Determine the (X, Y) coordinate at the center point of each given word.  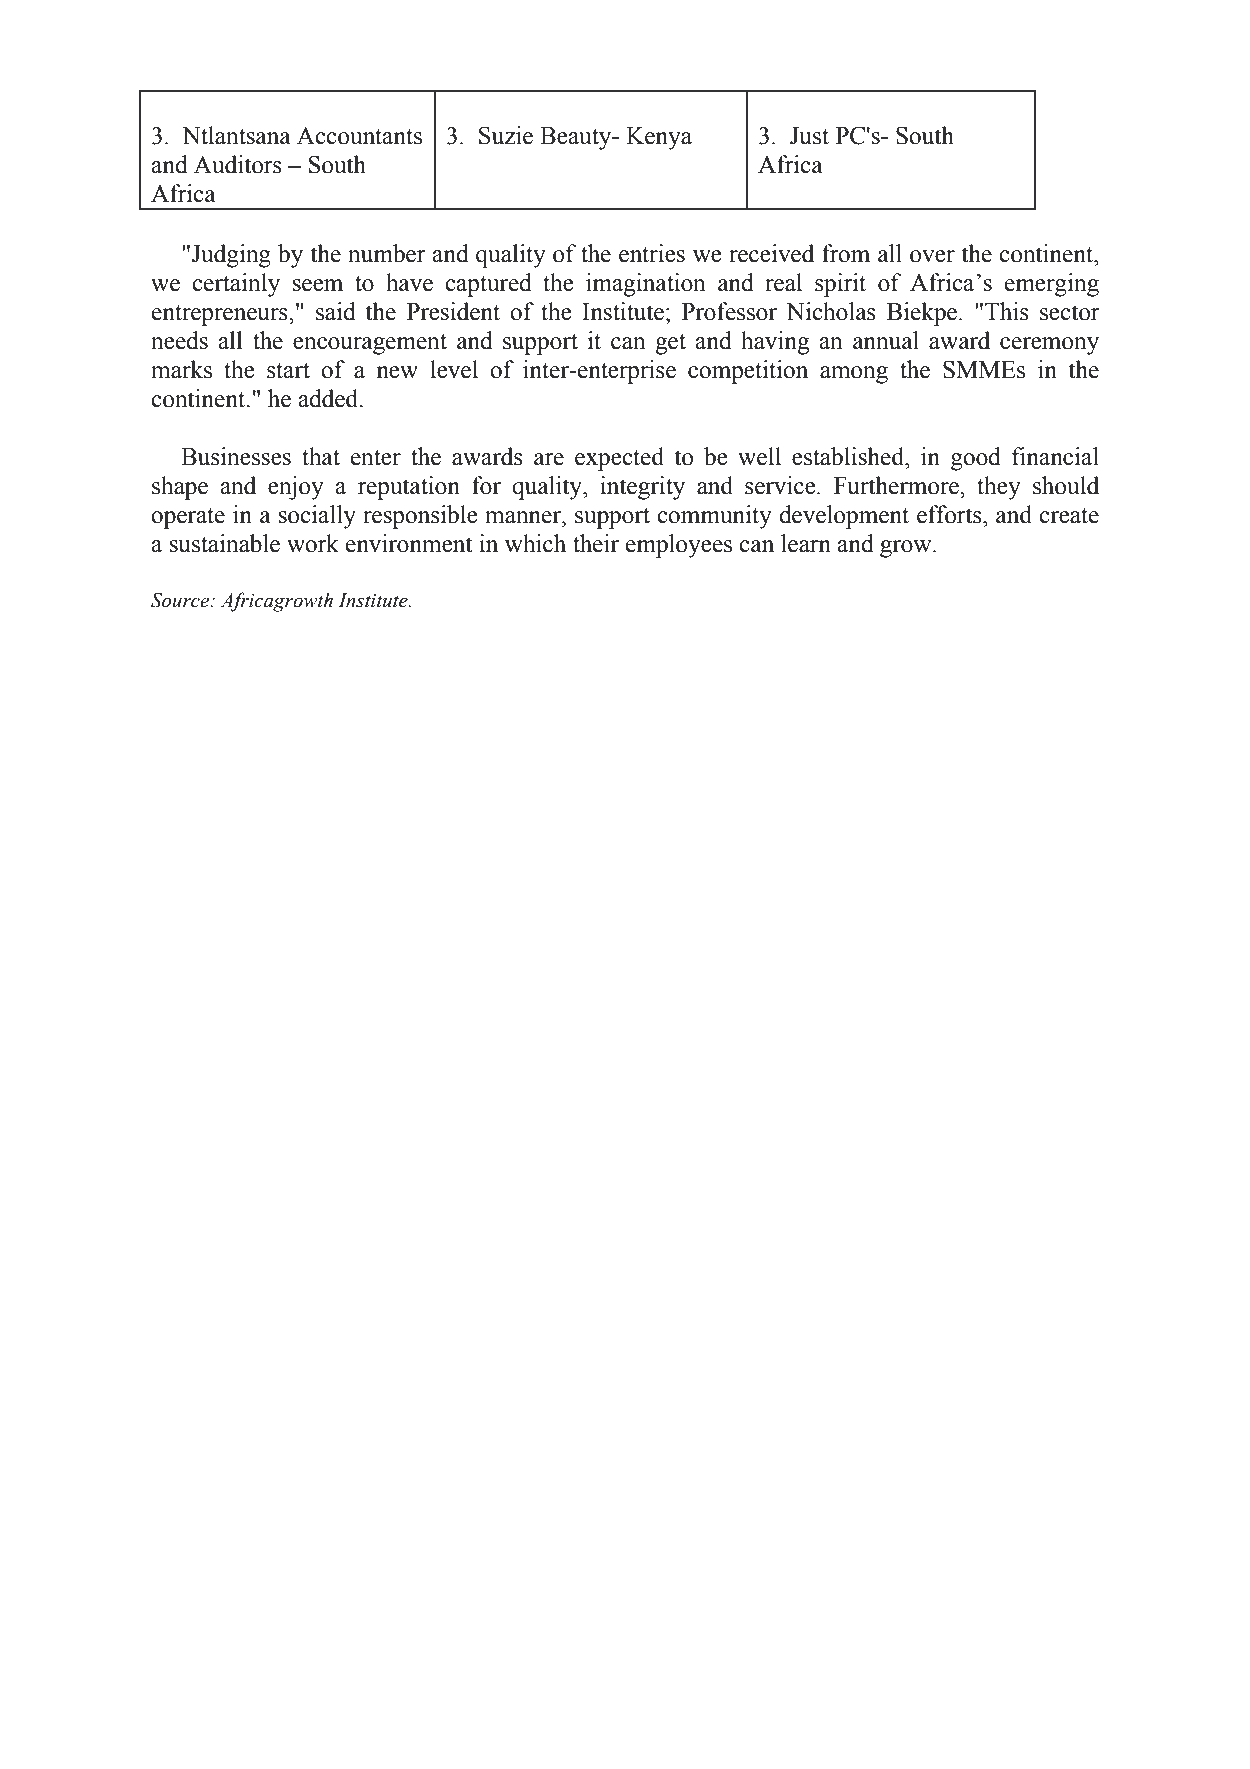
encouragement (370, 344)
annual (886, 340)
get (670, 344)
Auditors (238, 164)
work (313, 543)
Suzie (506, 135)
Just (809, 136)
